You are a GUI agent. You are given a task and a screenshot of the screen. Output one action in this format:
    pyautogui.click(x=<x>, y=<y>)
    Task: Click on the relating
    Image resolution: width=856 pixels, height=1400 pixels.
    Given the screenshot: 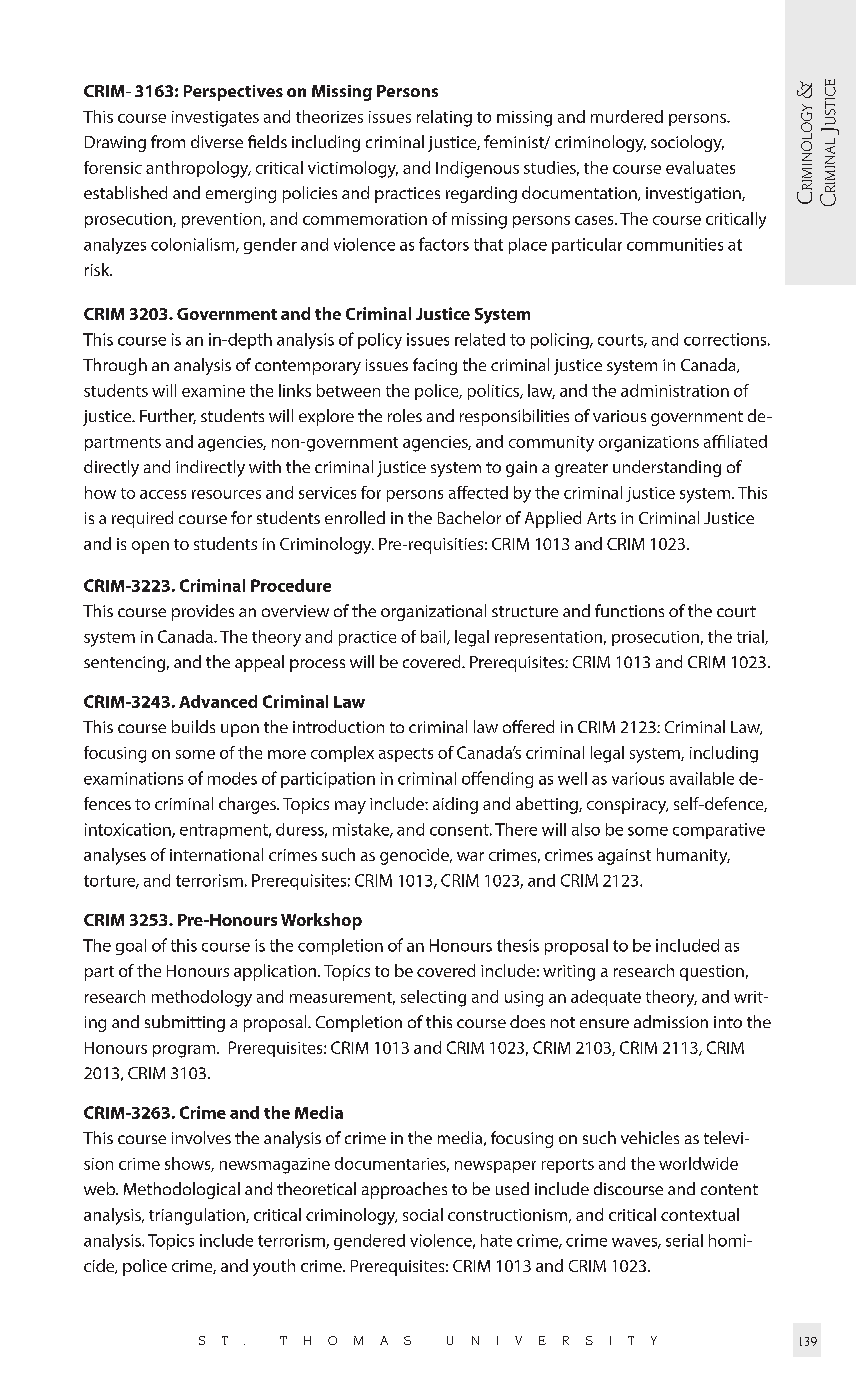 What is the action you would take?
    pyautogui.click(x=444, y=118)
